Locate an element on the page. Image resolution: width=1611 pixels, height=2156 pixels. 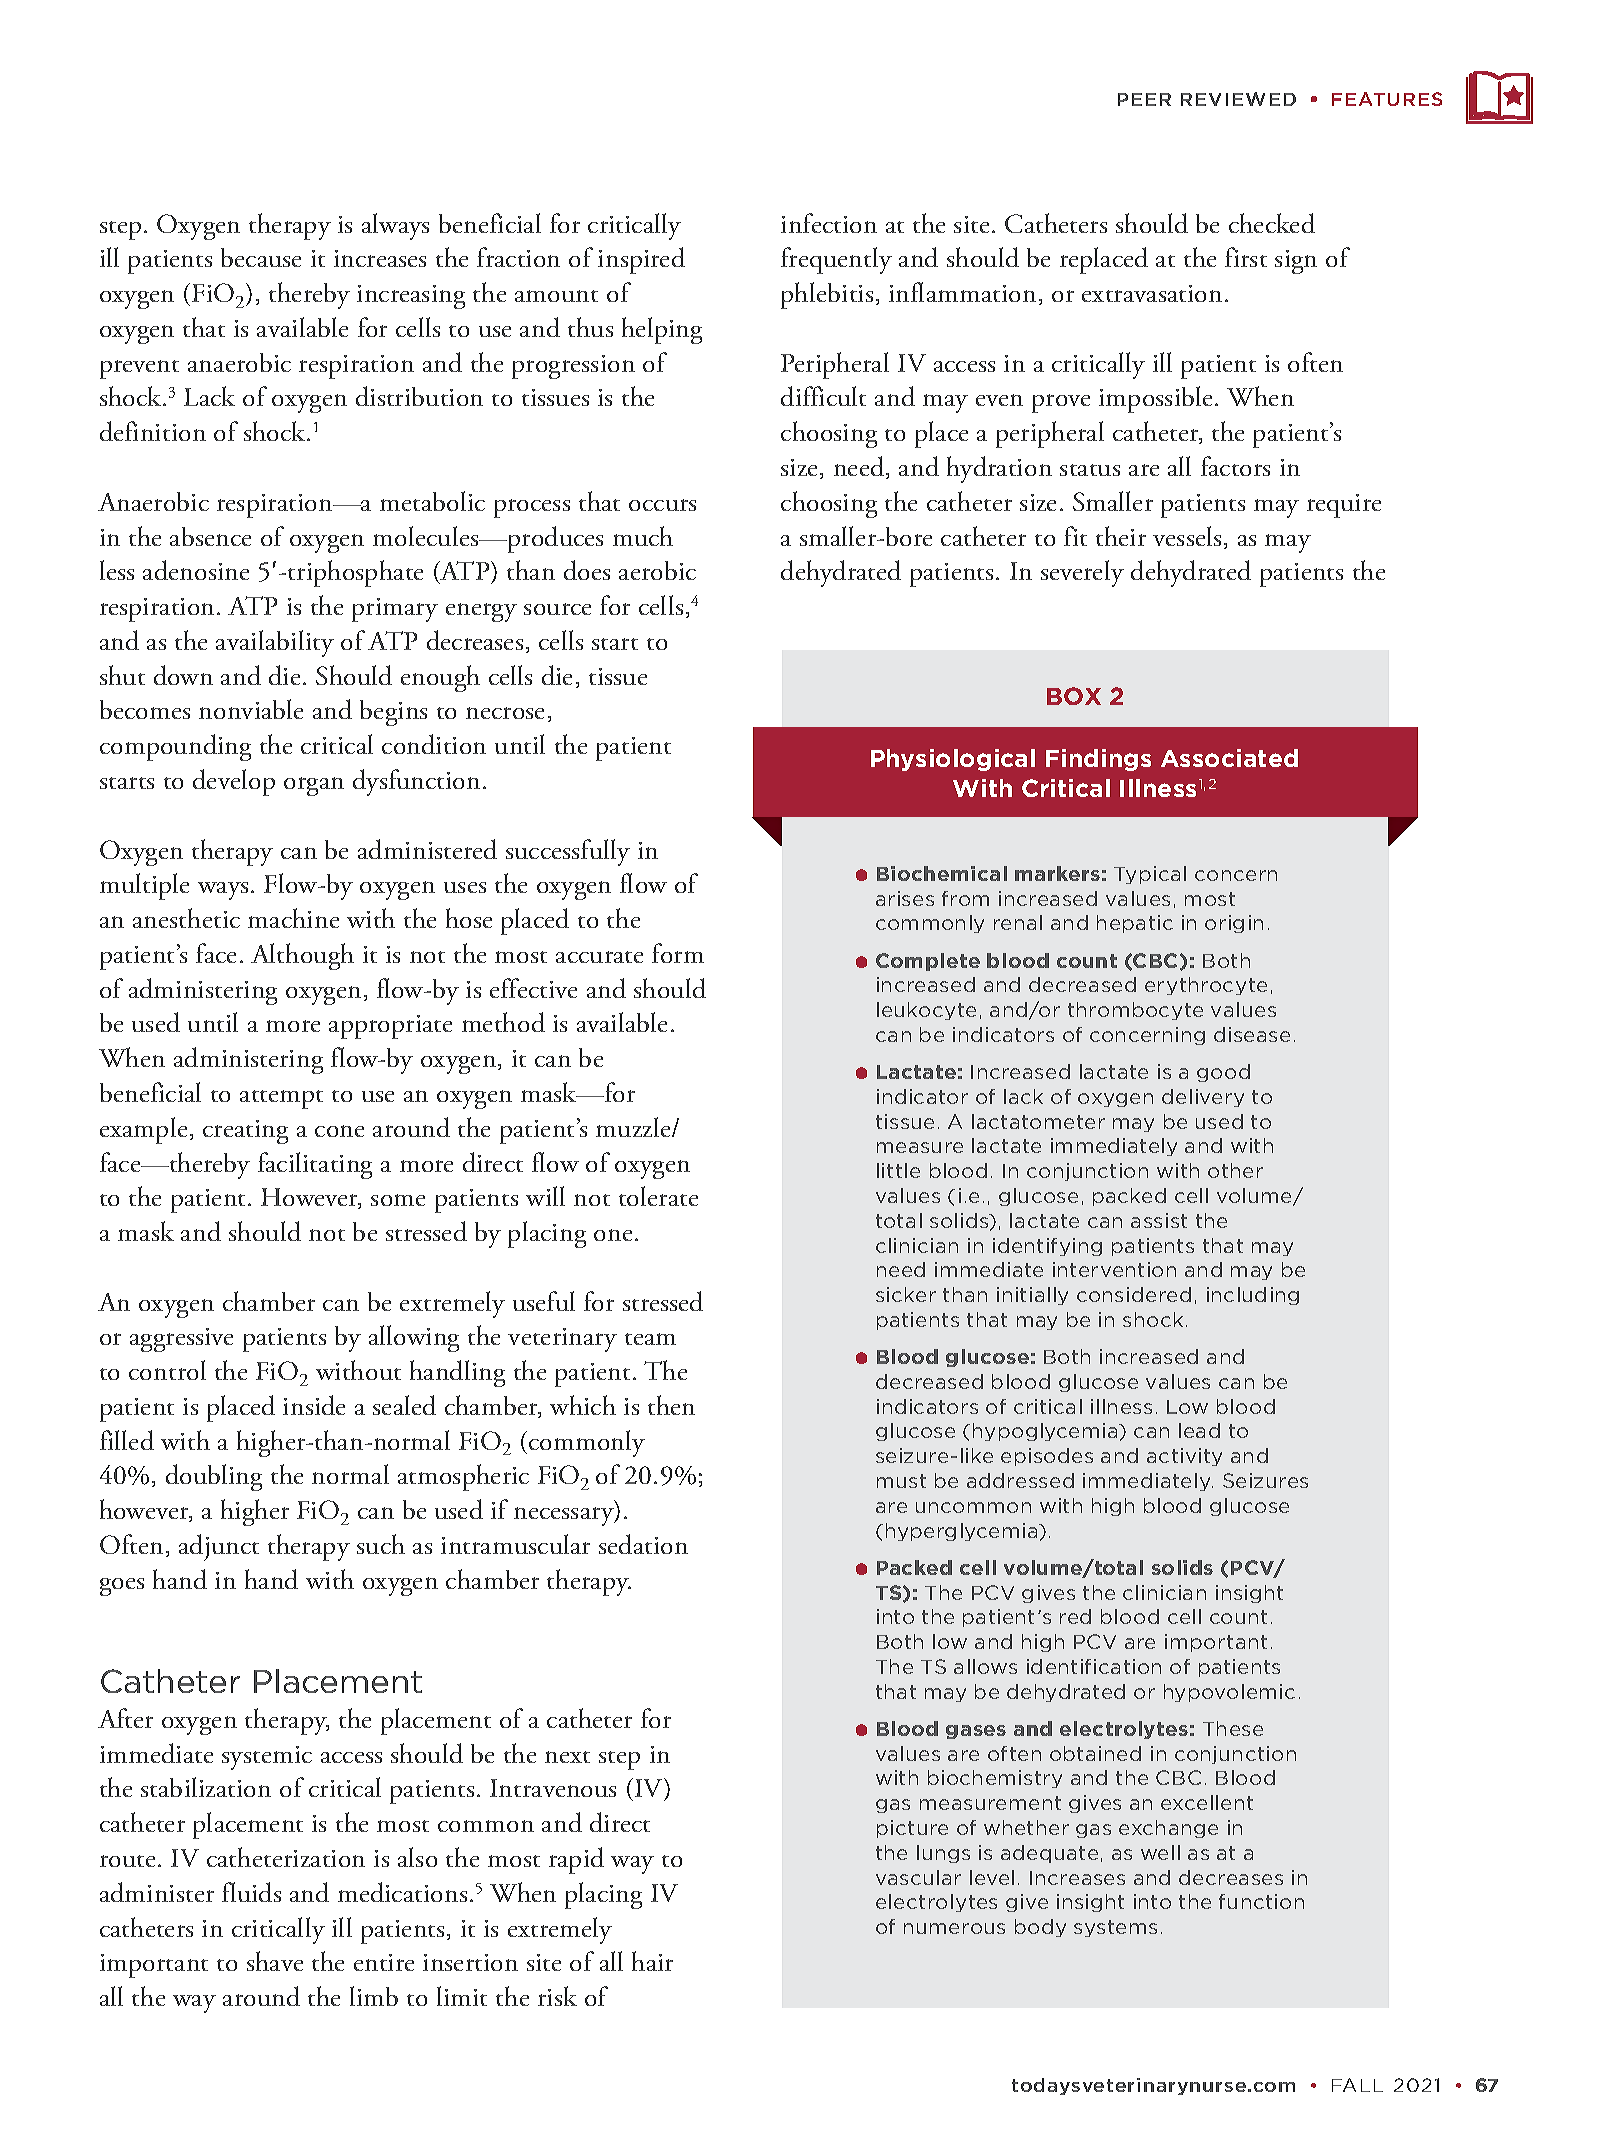
infection is located at coordinates (829, 223).
